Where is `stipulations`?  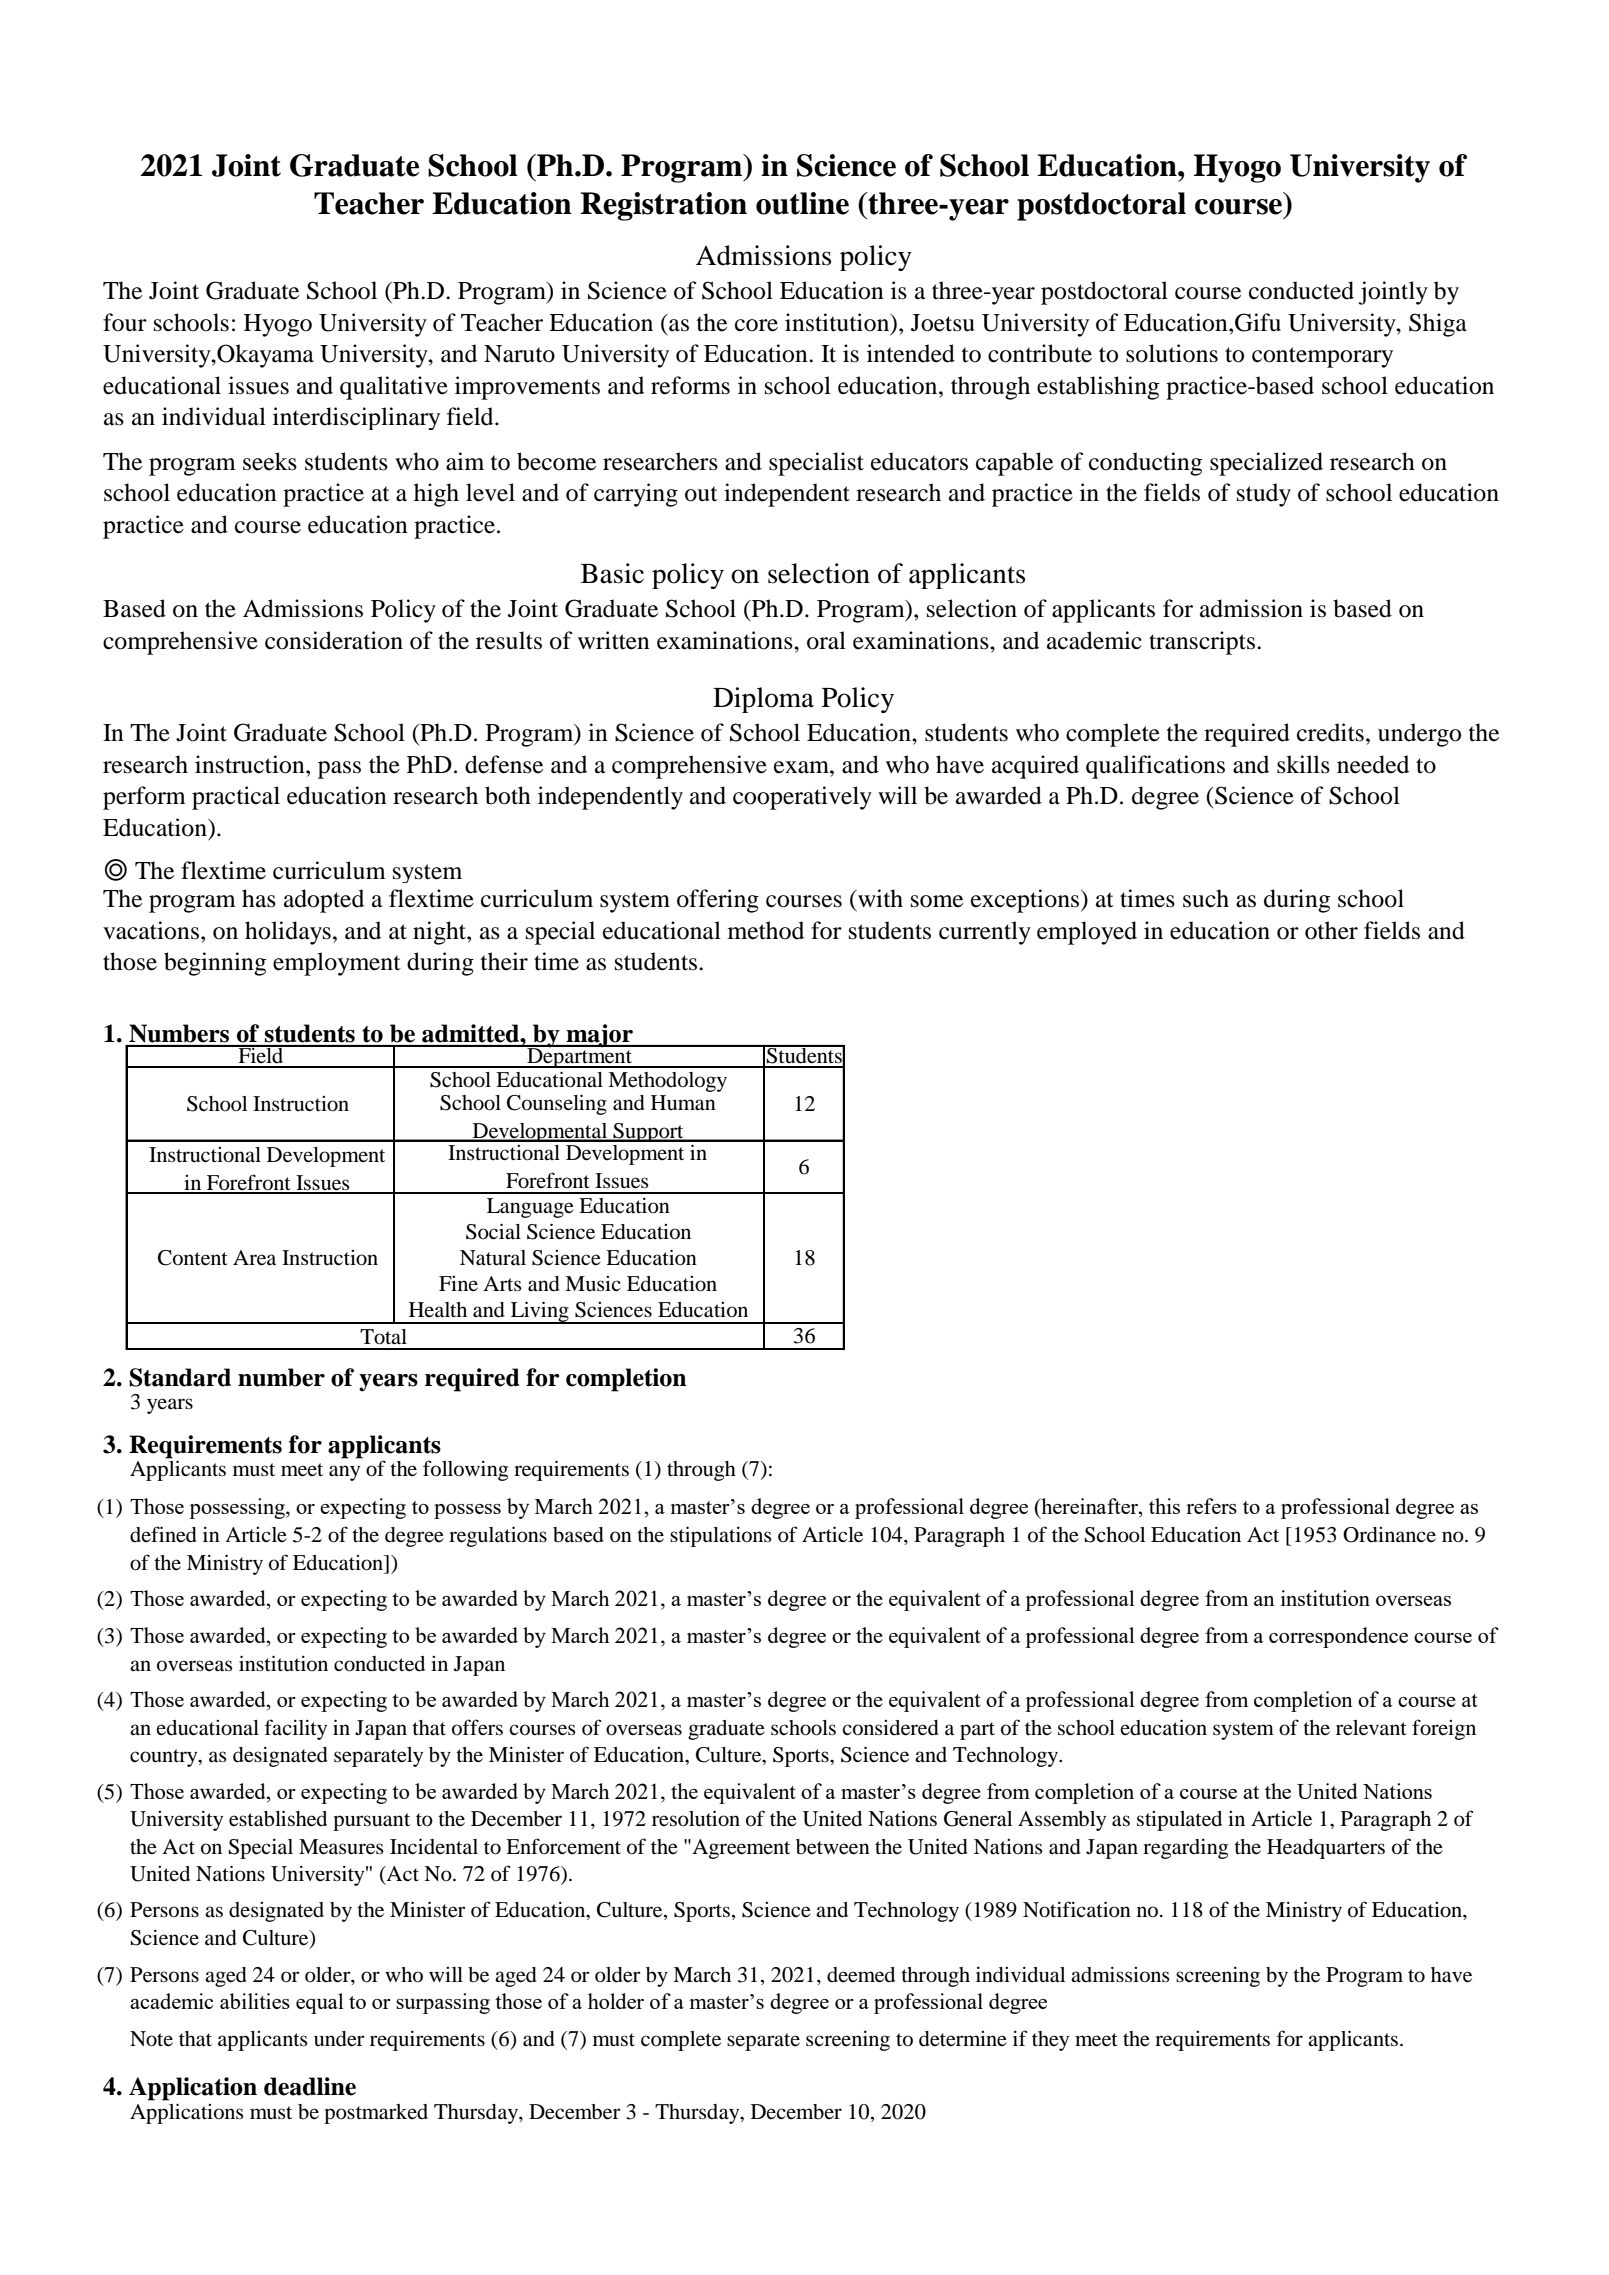 stipulations is located at coordinates (721, 1536).
